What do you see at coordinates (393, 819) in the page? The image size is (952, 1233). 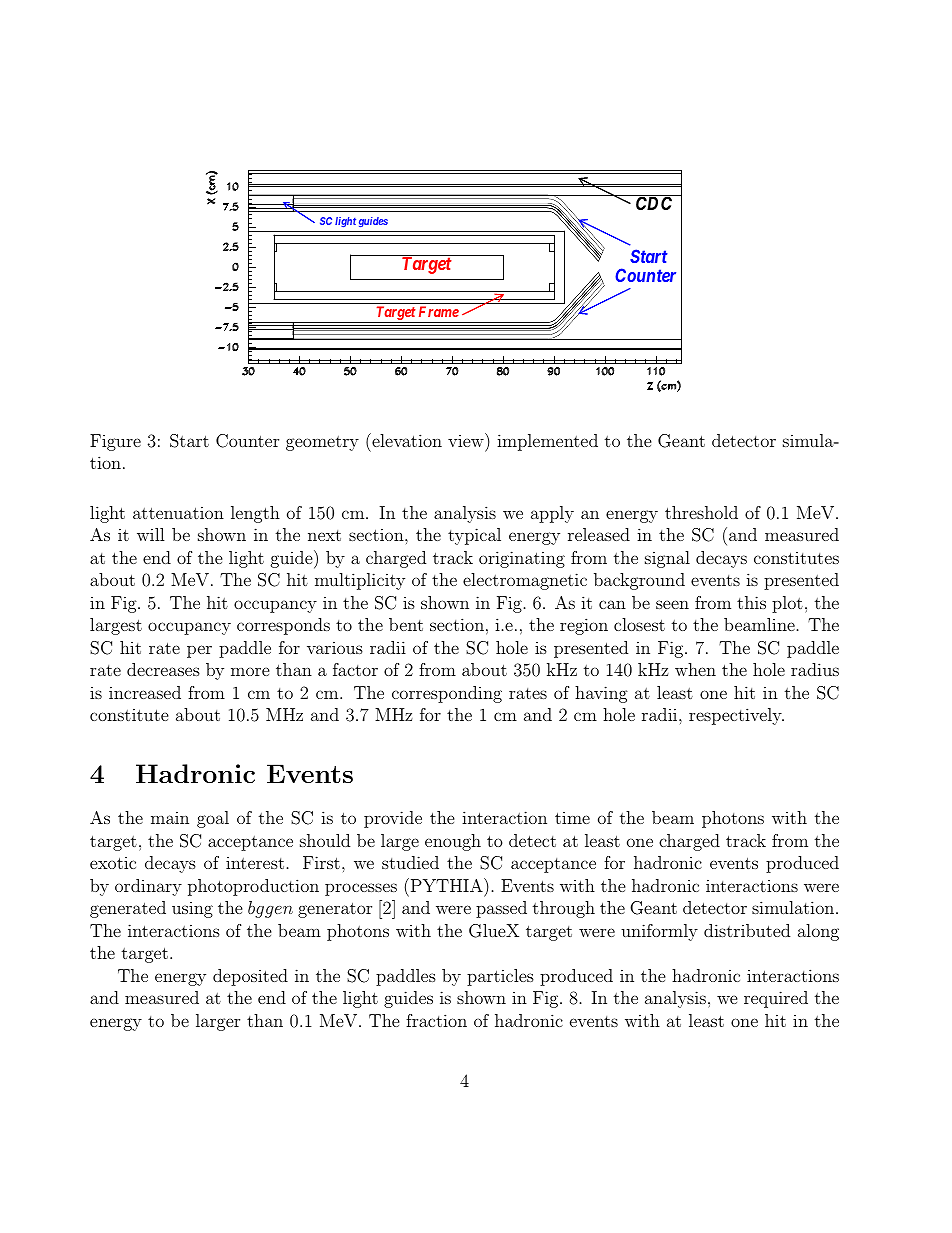 I see `provide` at bounding box center [393, 819].
